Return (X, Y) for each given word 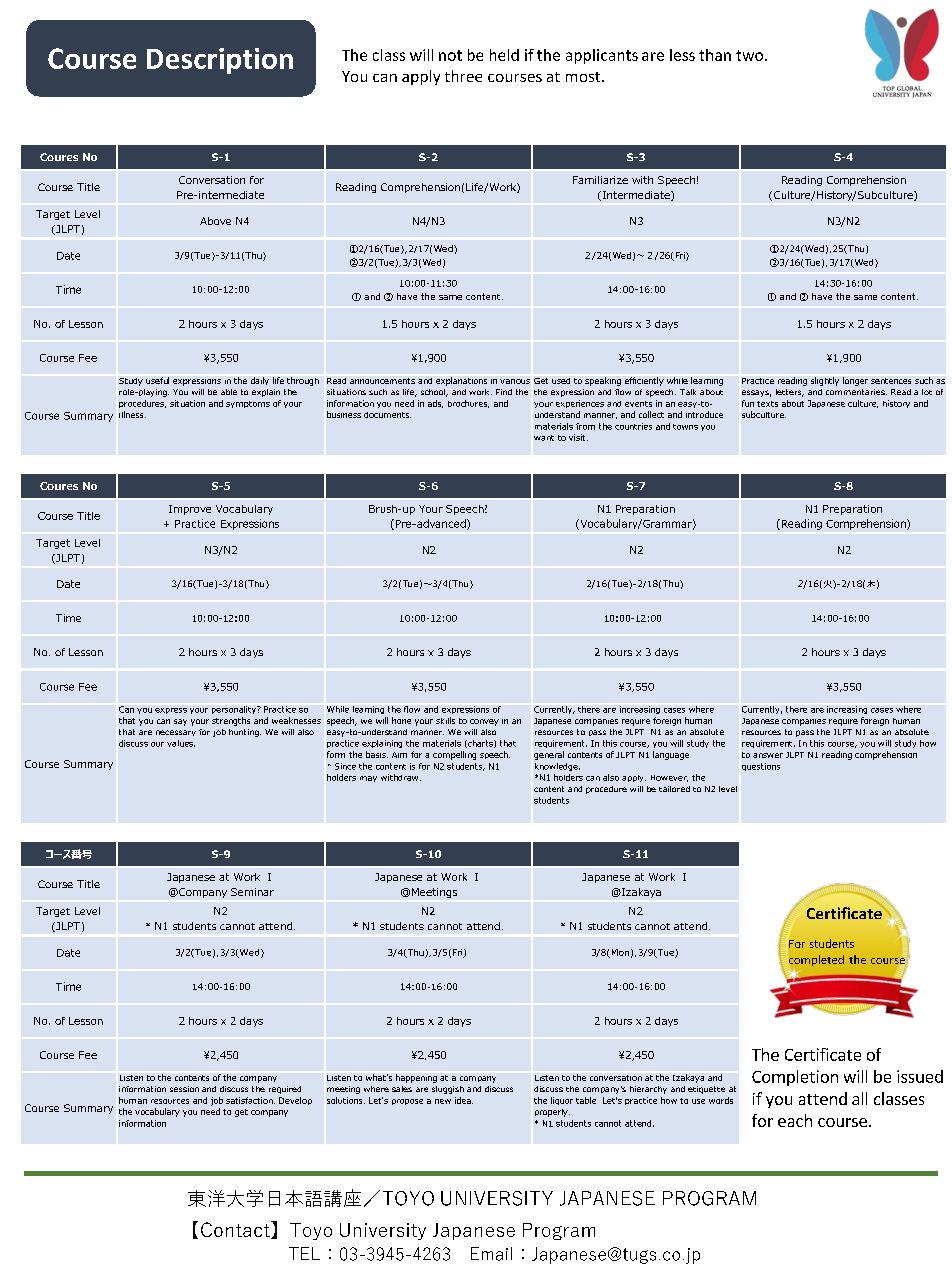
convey (484, 722)
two (751, 55)
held (504, 55)
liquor (562, 1101)
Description (220, 61)
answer (768, 755)
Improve (190, 510)
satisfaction (250, 1100)
